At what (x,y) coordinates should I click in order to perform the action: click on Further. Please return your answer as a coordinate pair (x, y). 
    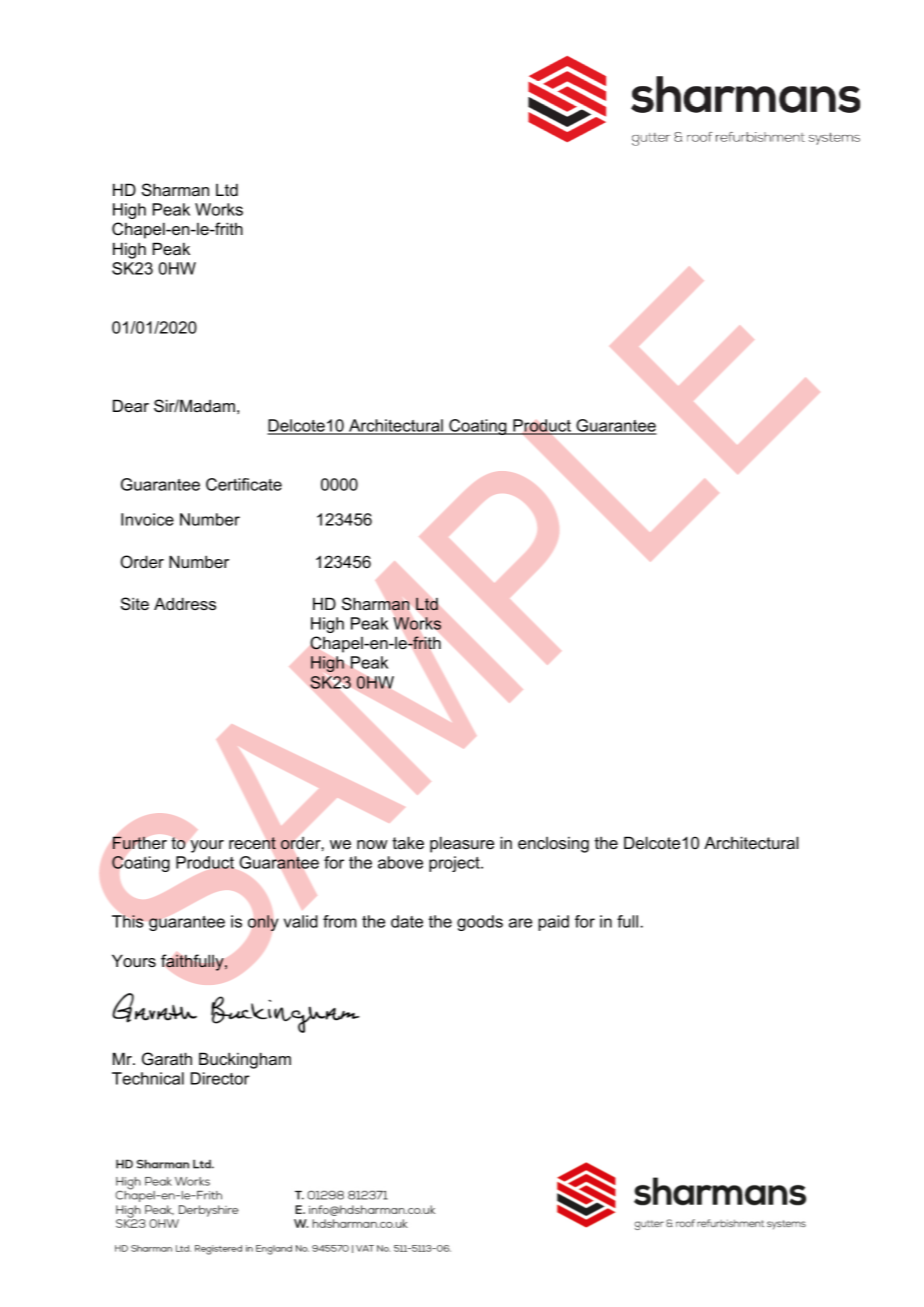
    Looking at the image, I should click on (140, 843).
